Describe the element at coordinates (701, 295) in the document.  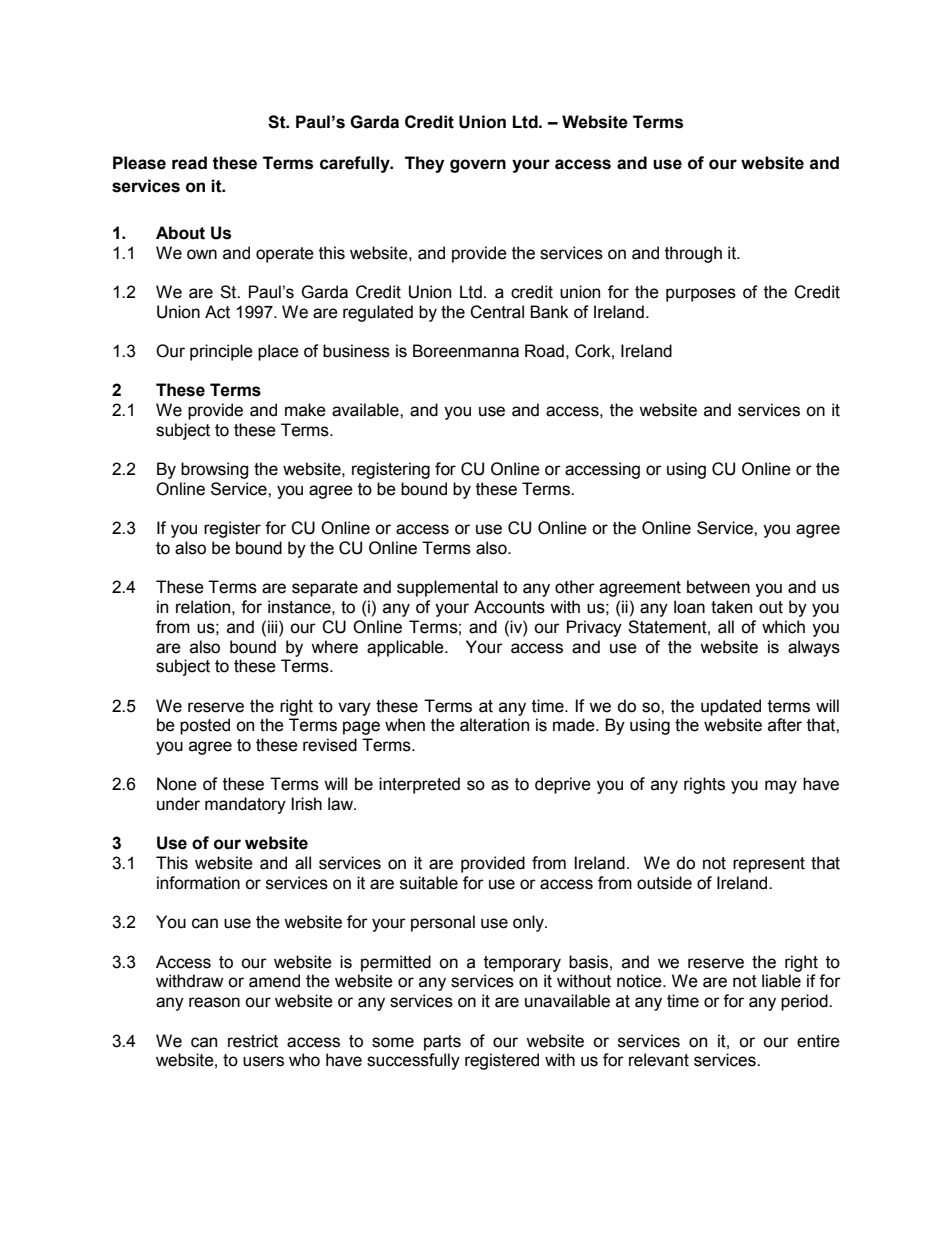
I see `purposes` at that location.
